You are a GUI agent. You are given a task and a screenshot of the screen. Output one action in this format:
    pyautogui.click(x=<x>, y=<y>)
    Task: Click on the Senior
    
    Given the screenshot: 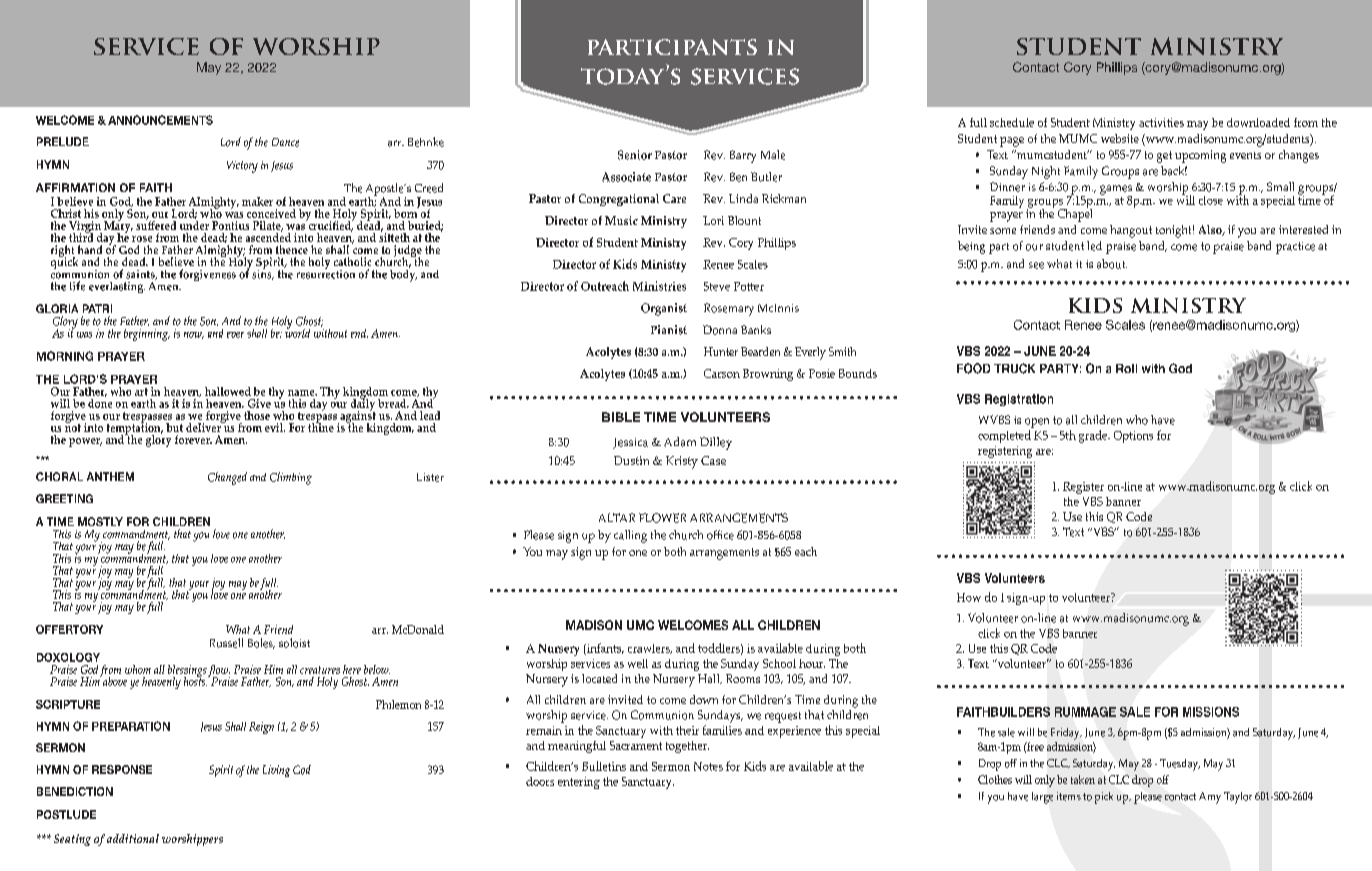 What is the action you would take?
    pyautogui.click(x=635, y=155)
